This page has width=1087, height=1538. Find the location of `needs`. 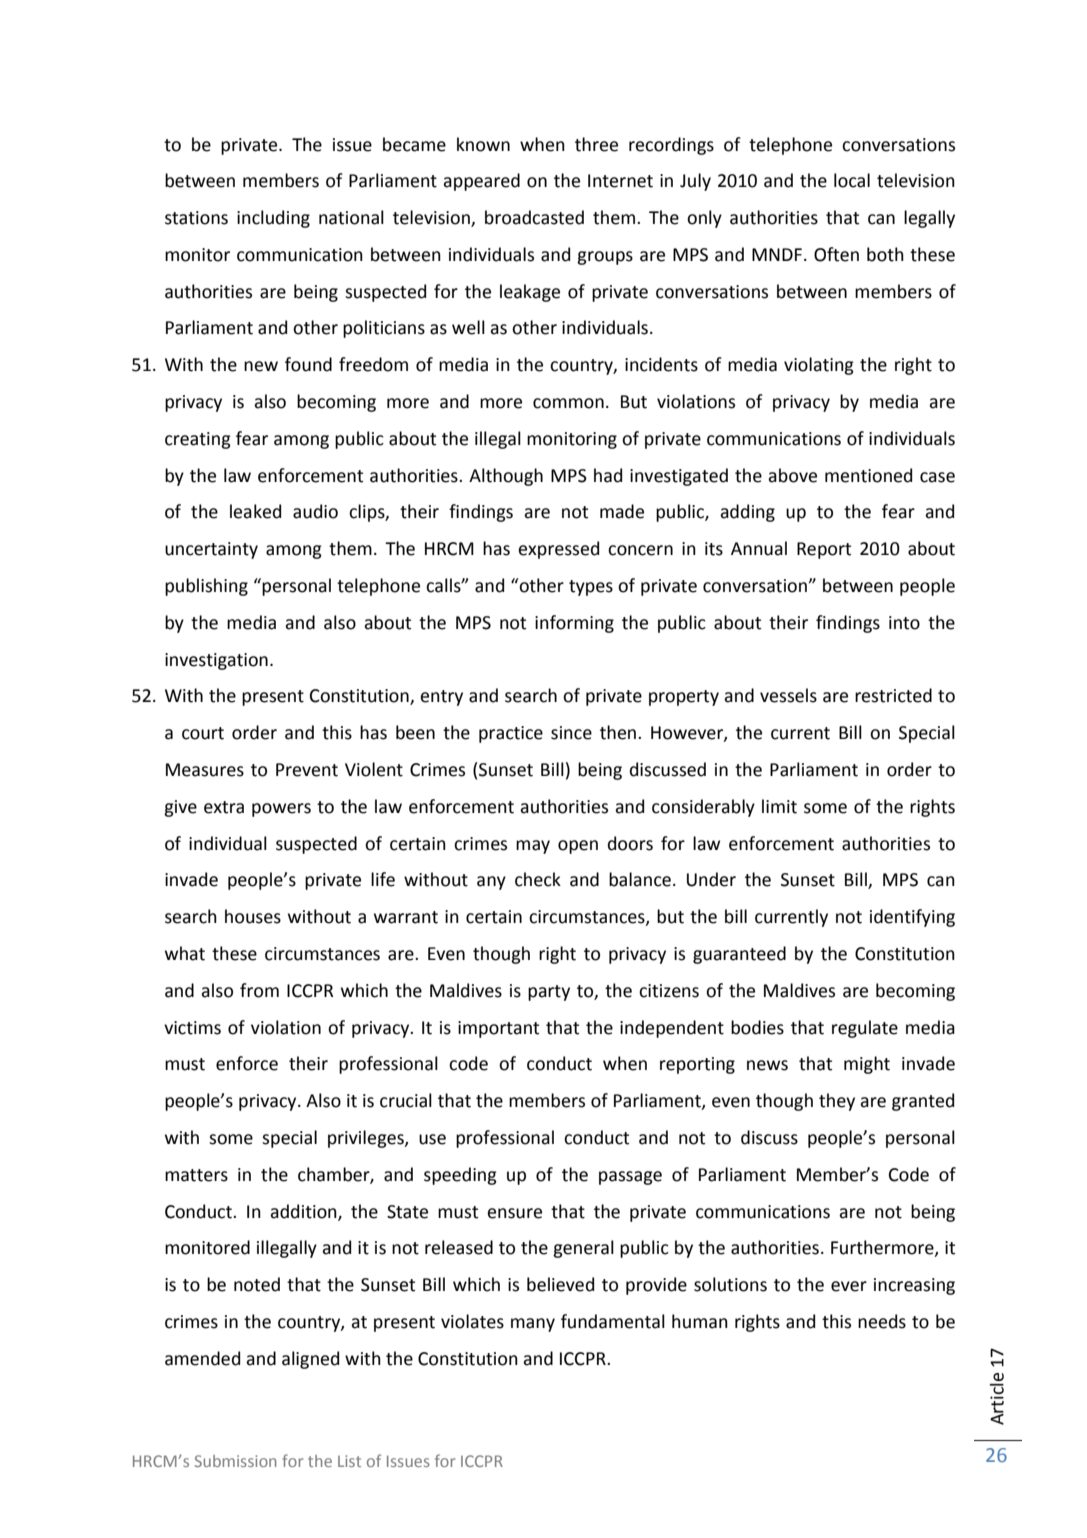

needs is located at coordinates (882, 1321).
